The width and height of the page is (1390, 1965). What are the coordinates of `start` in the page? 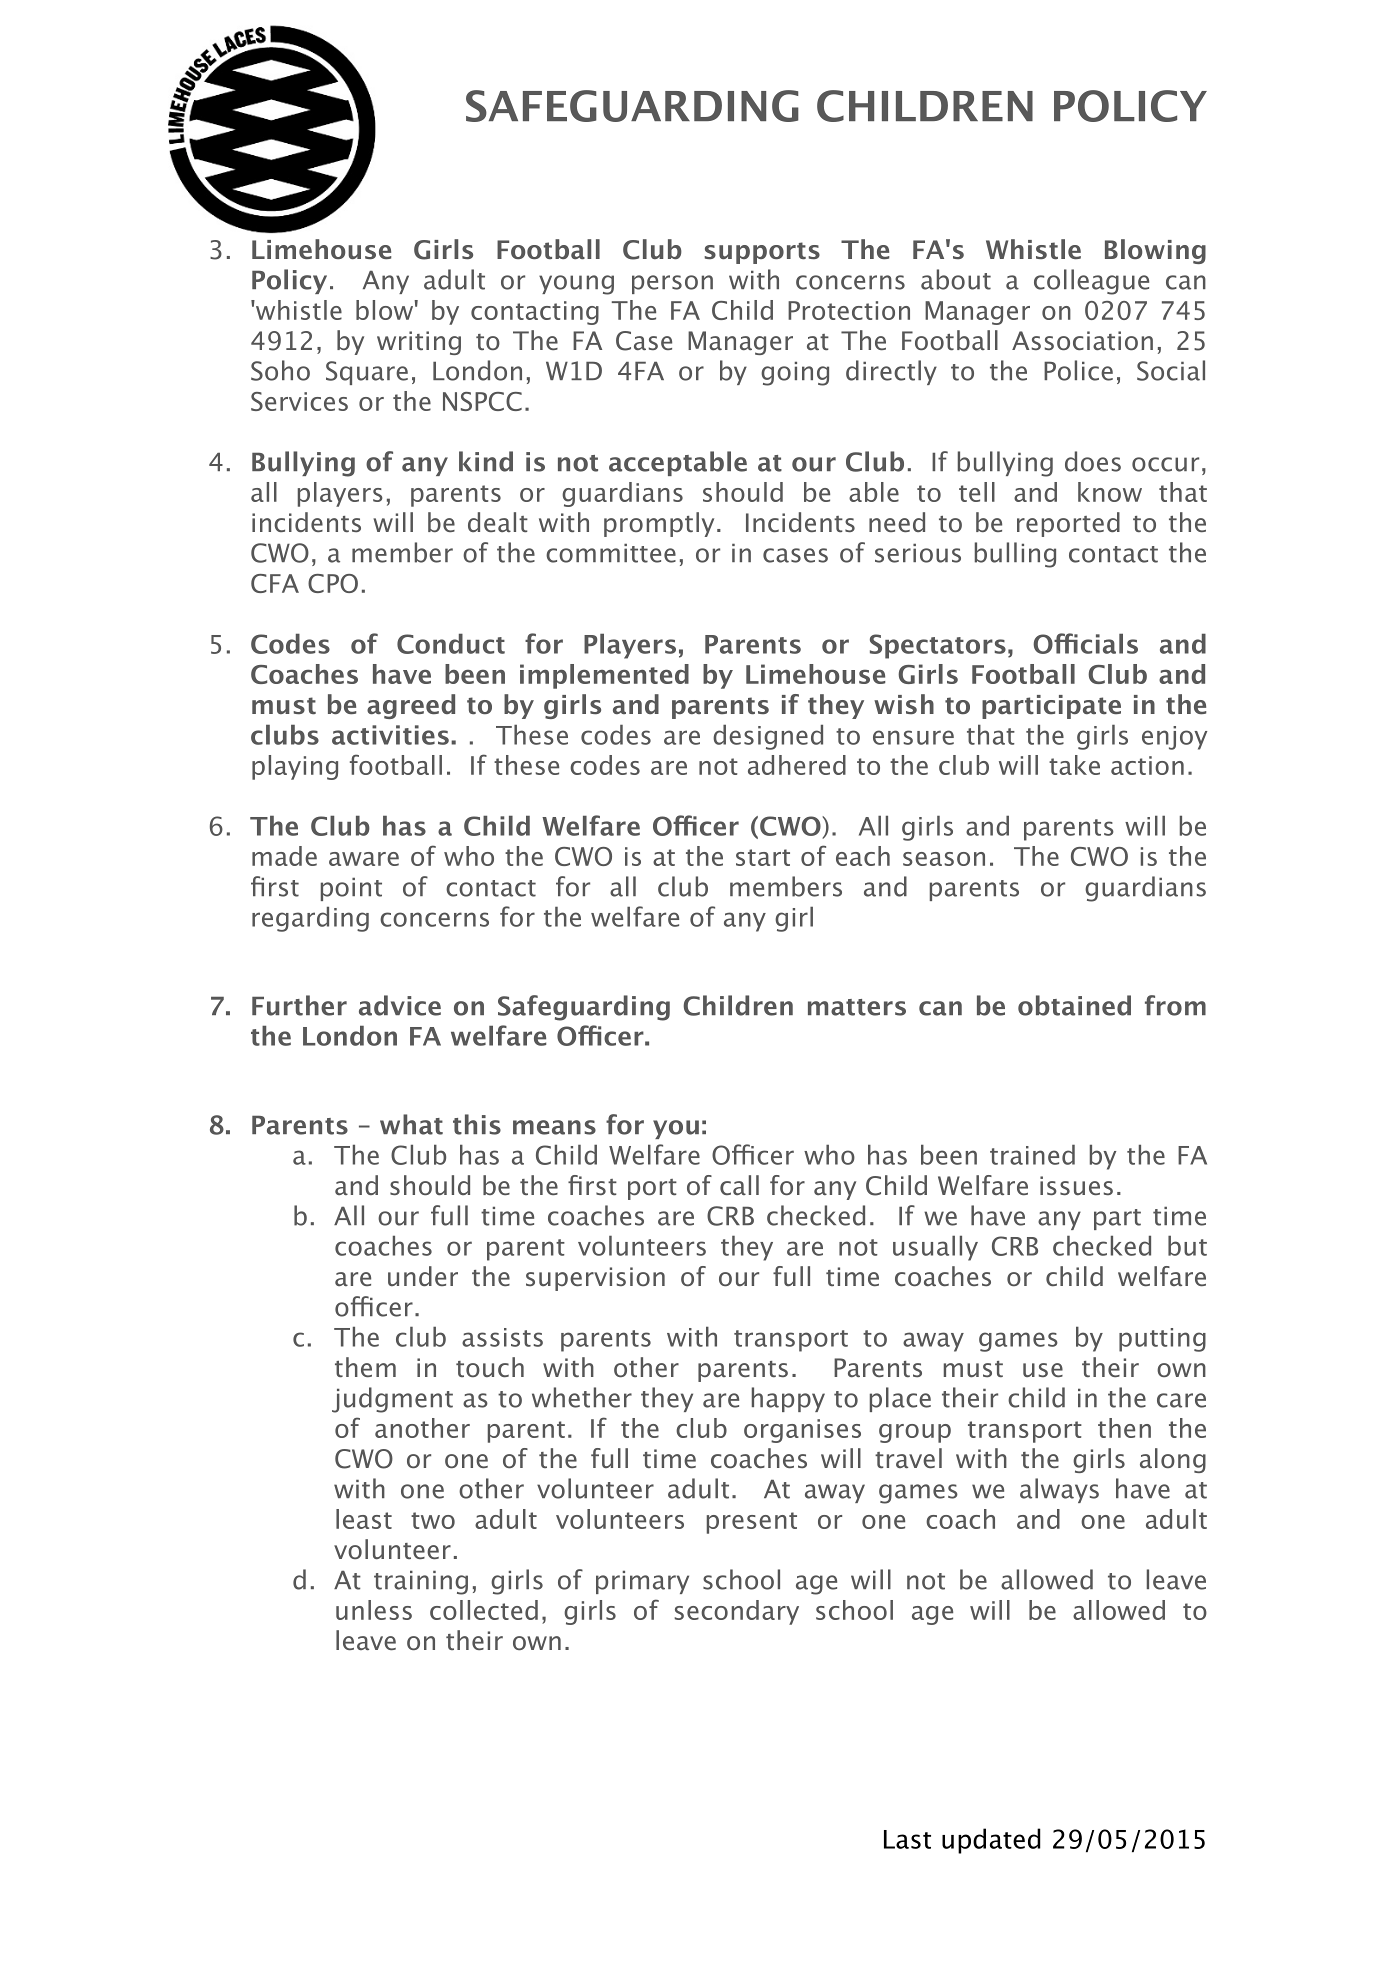 It's located at (763, 857).
